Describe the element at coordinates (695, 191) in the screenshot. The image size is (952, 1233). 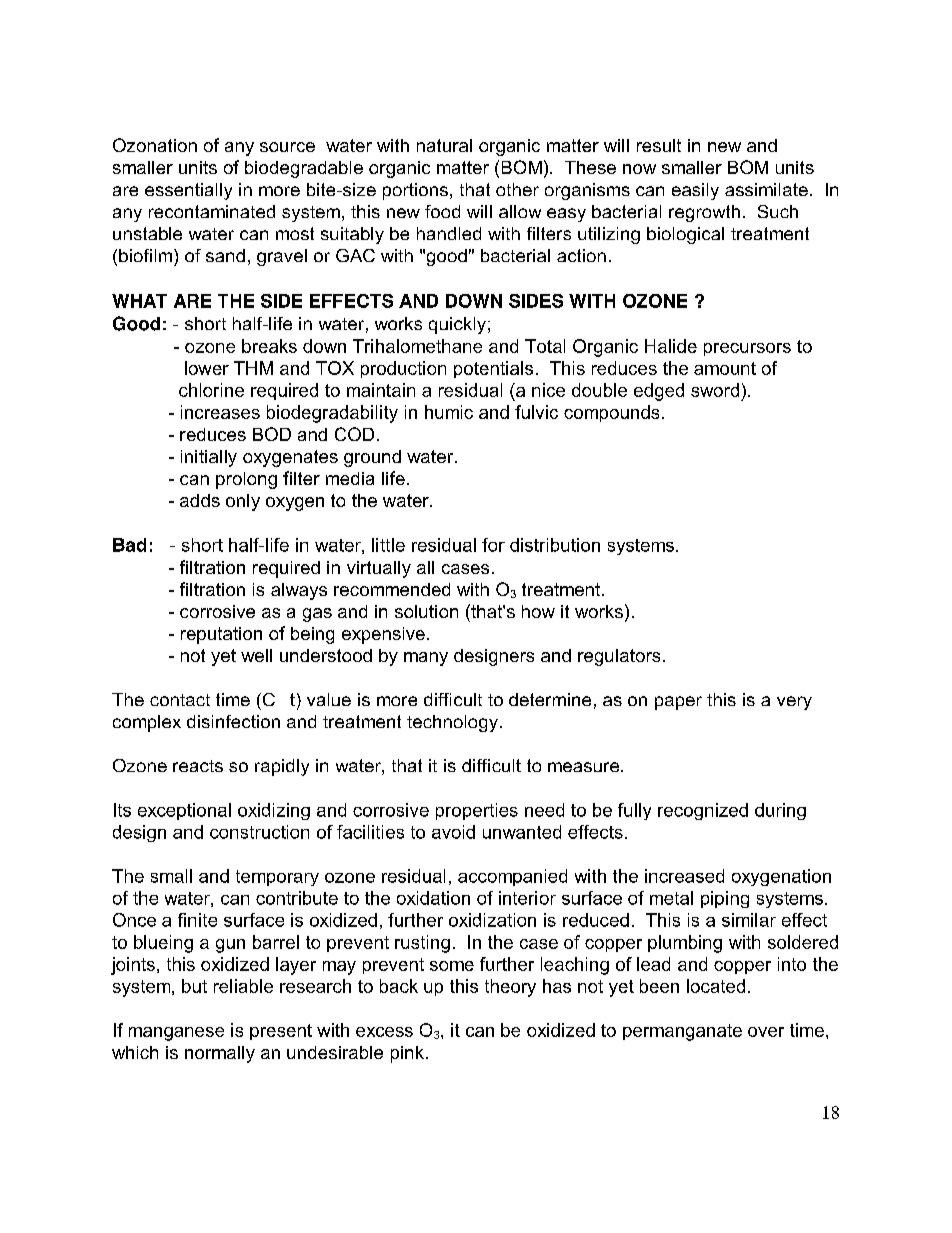
I see `easily` at that location.
